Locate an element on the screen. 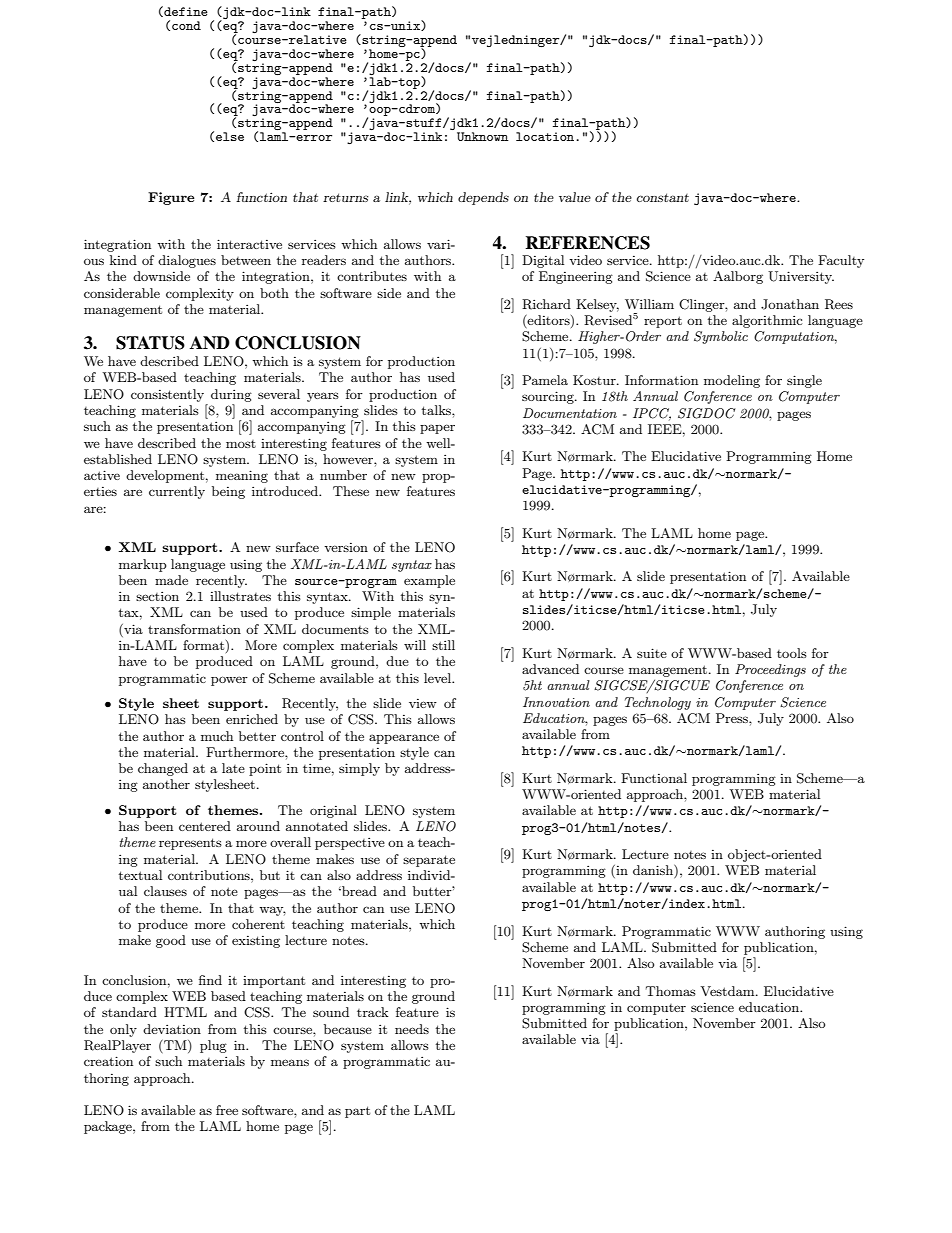  Proceedings is located at coordinates (770, 670).
